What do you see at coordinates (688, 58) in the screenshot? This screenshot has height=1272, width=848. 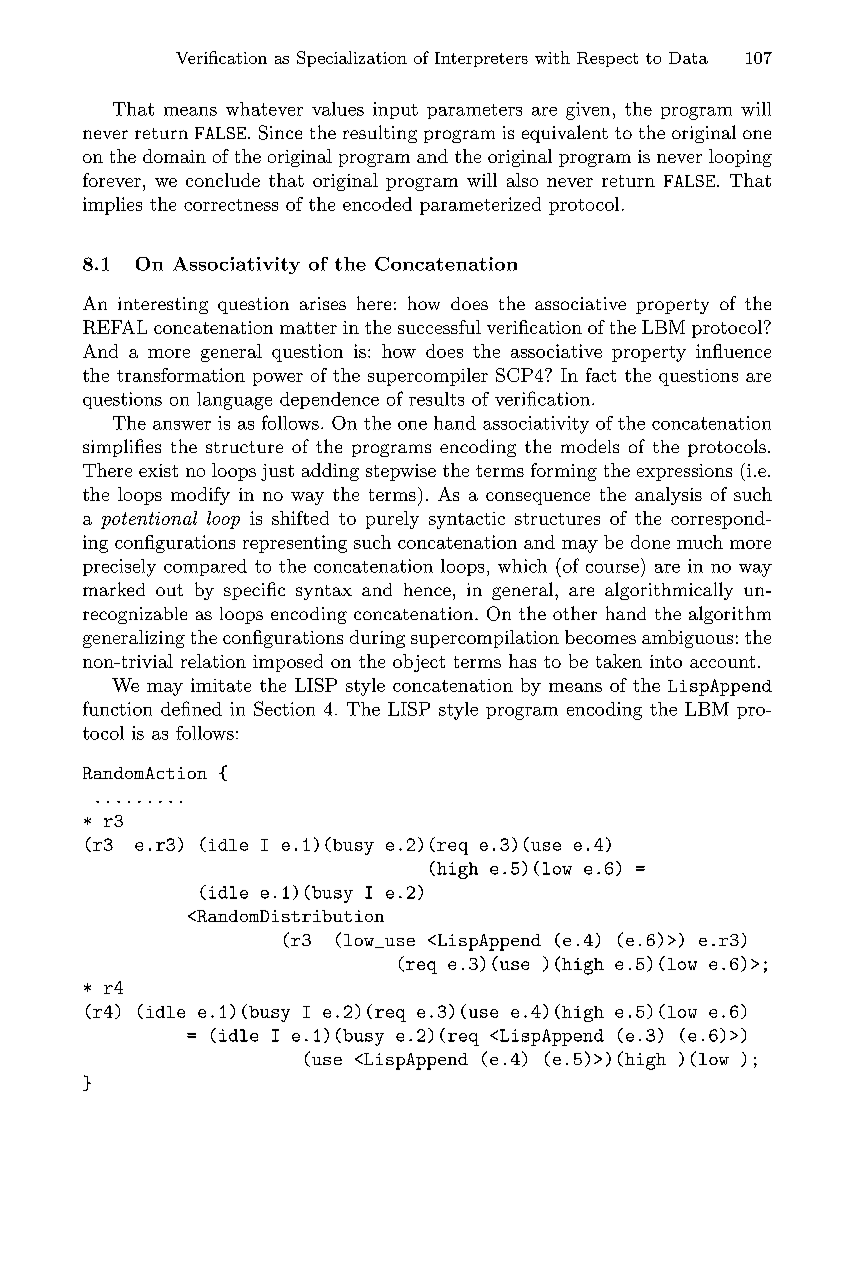 I see `Data` at bounding box center [688, 58].
